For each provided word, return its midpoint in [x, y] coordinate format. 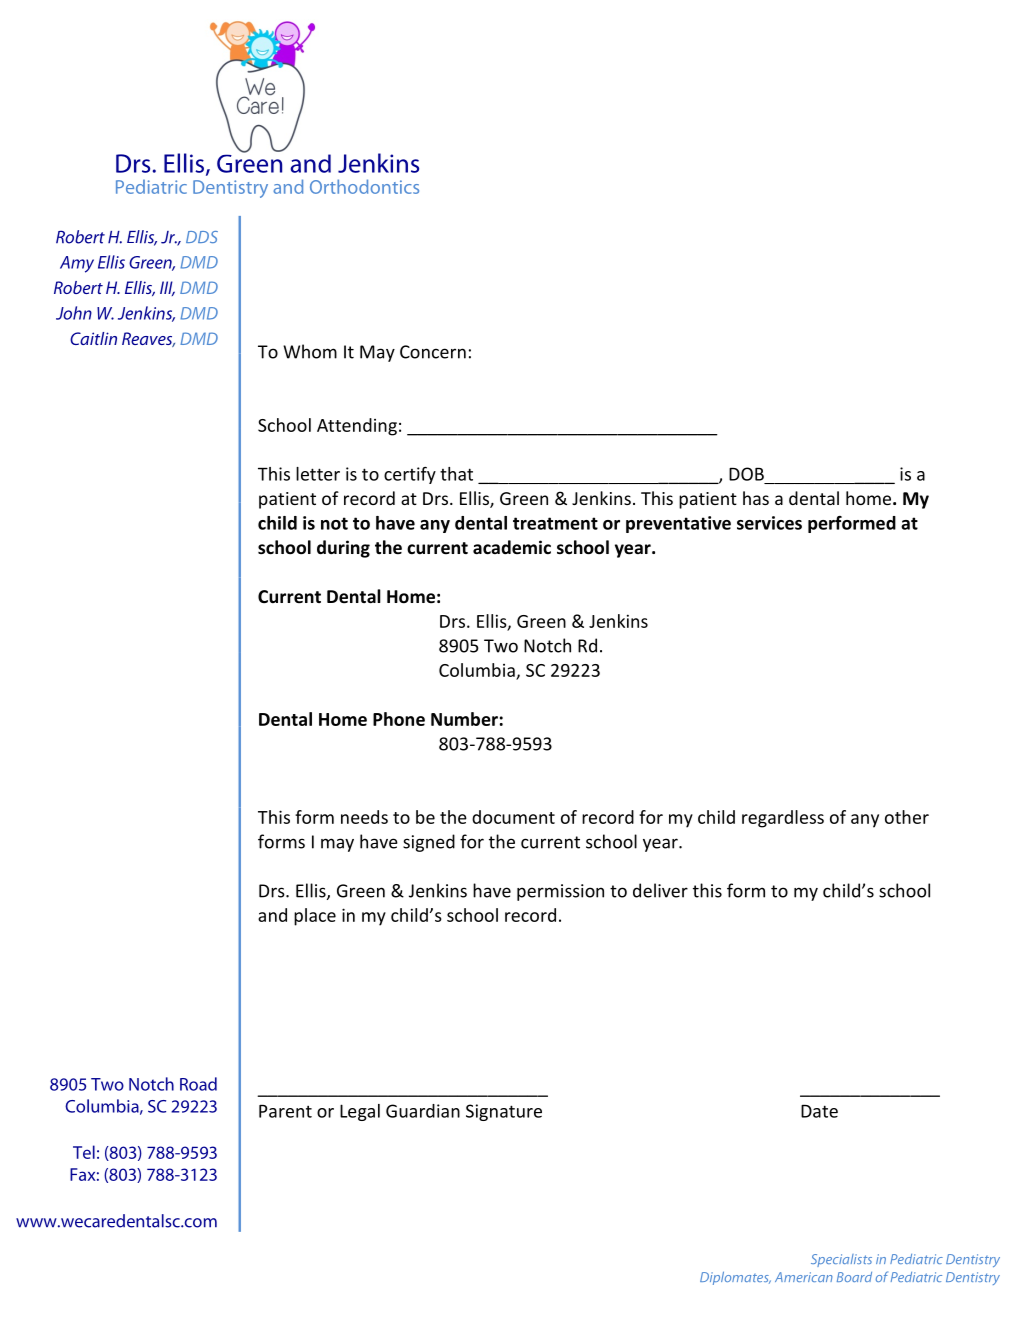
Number [464, 719]
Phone [399, 719]
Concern [433, 352]
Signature [504, 1112]
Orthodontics [364, 186]
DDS [202, 237]
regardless [783, 819]
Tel [84, 1152]
